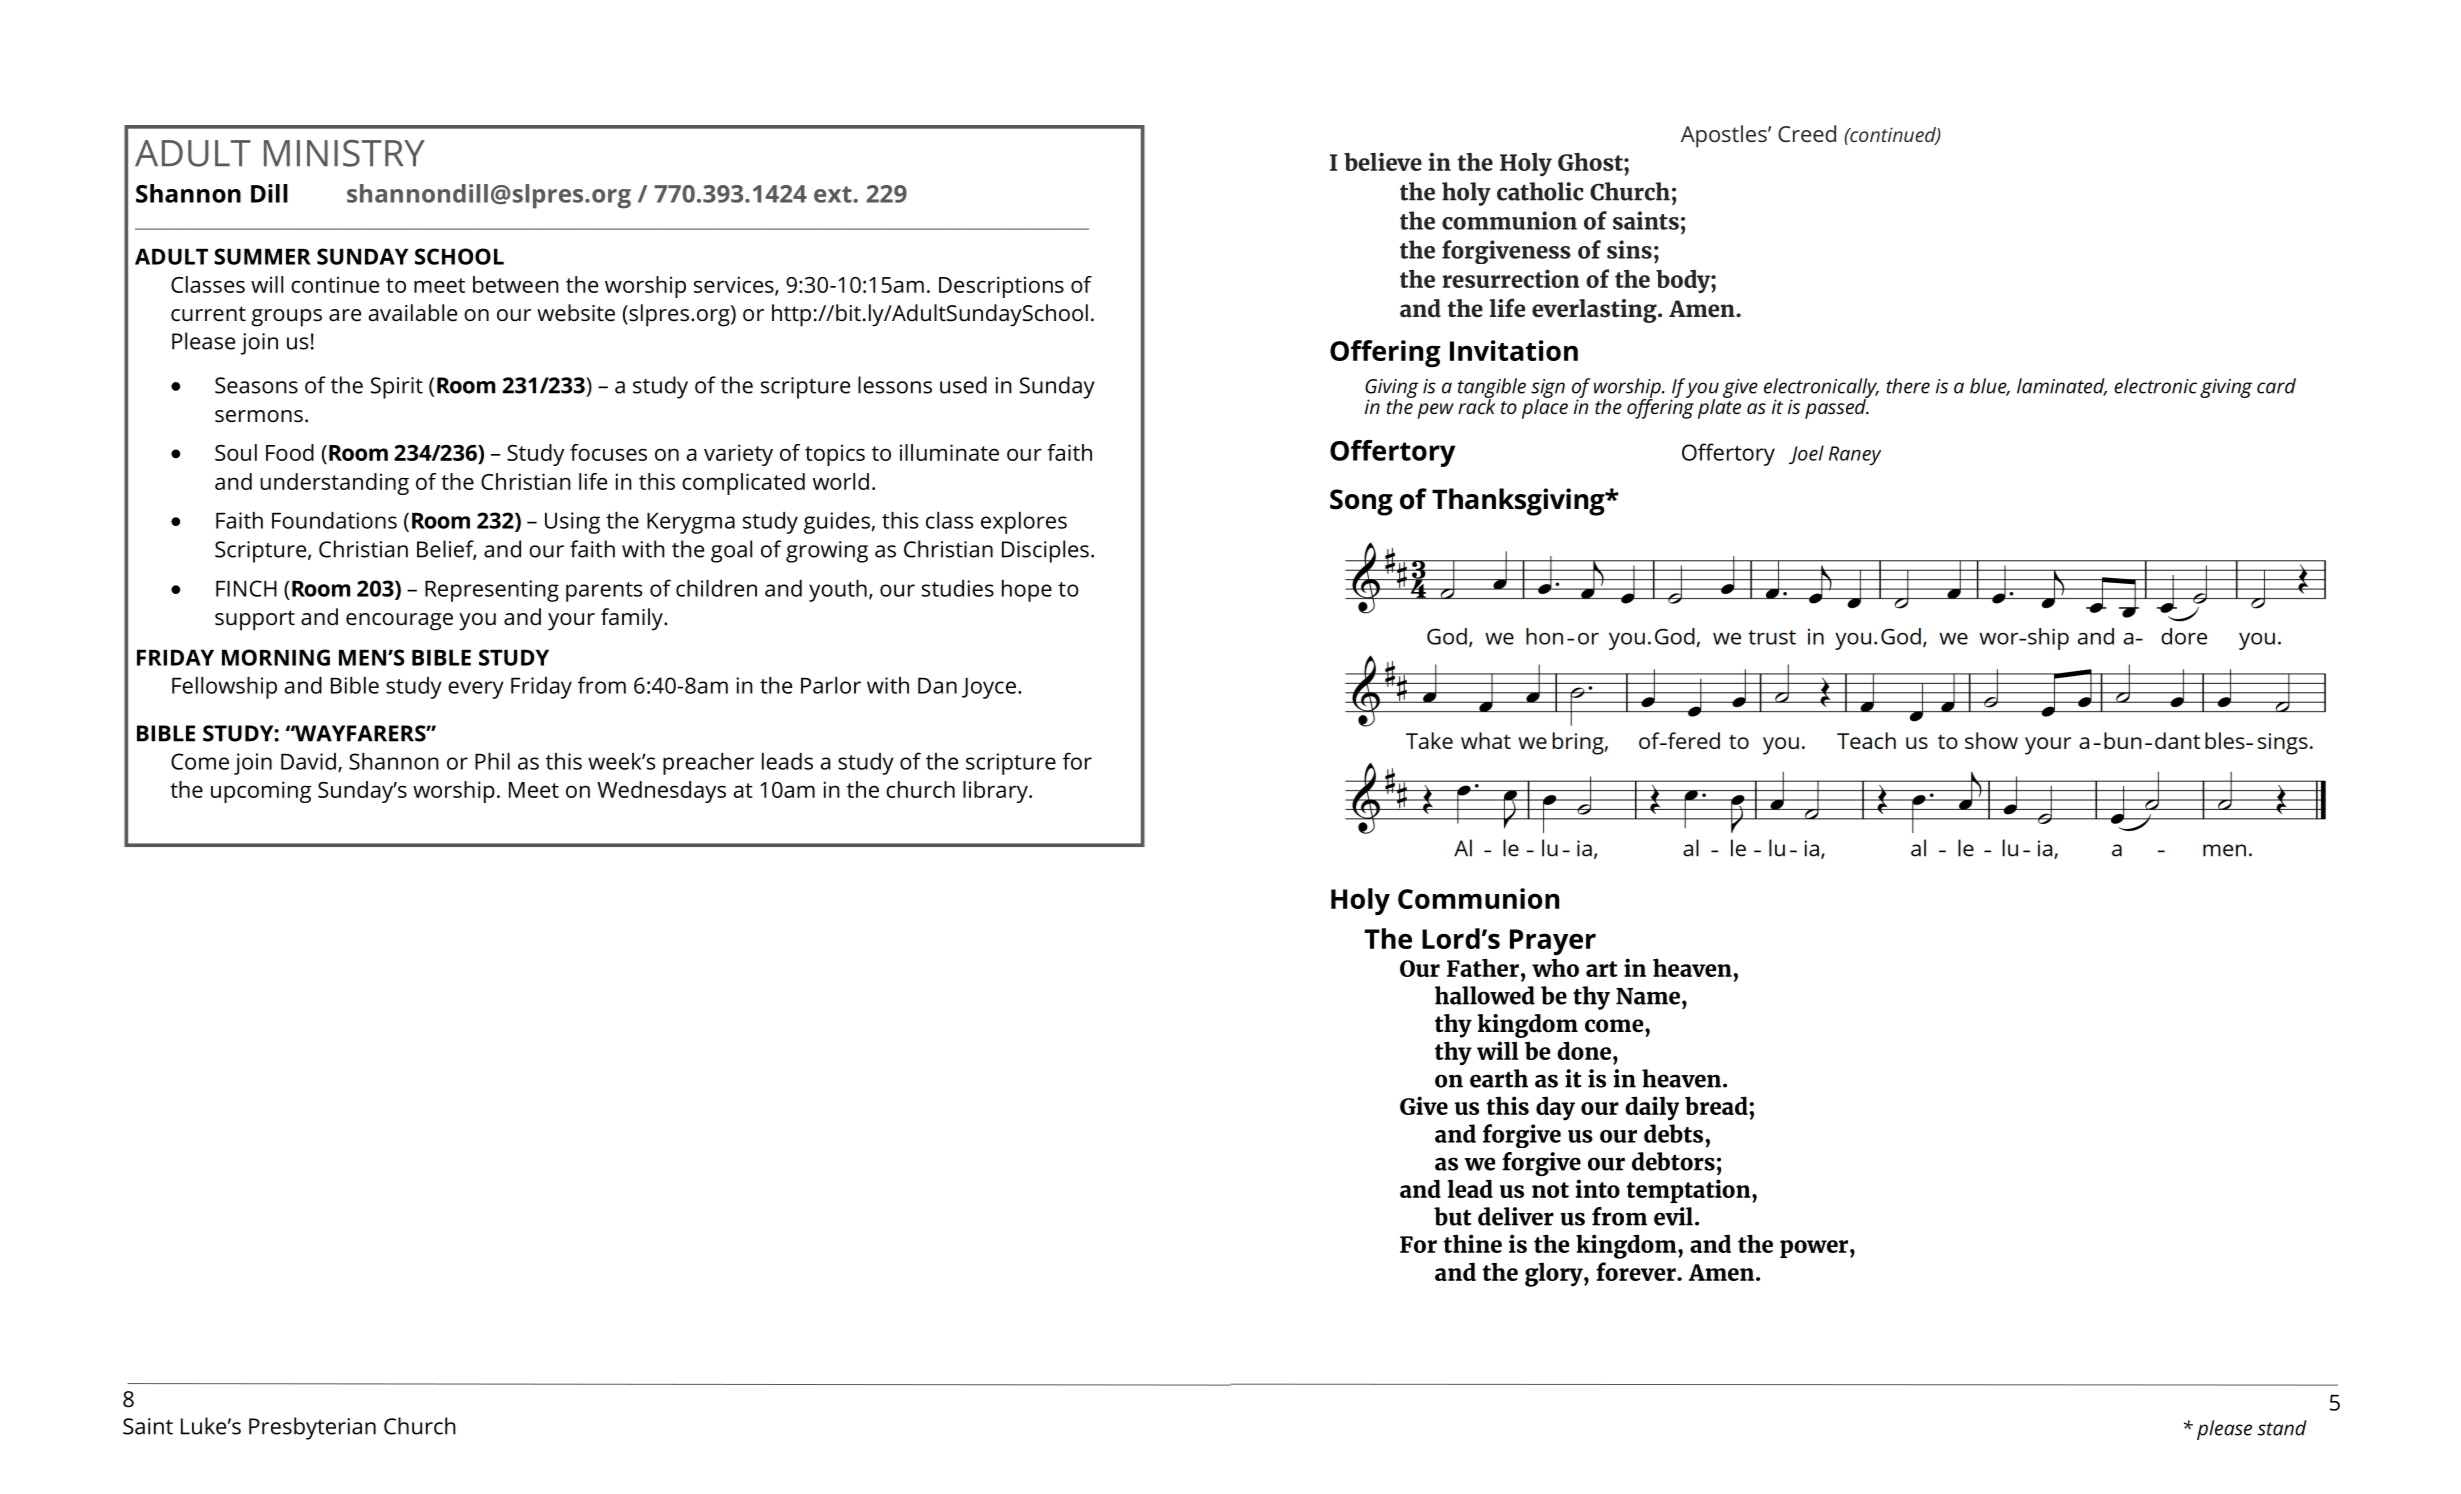 Image resolution: width=2461 pixels, height=1494 pixels. Describe the element at coordinates (261, 792) in the document. I see `upcoming` at that location.
